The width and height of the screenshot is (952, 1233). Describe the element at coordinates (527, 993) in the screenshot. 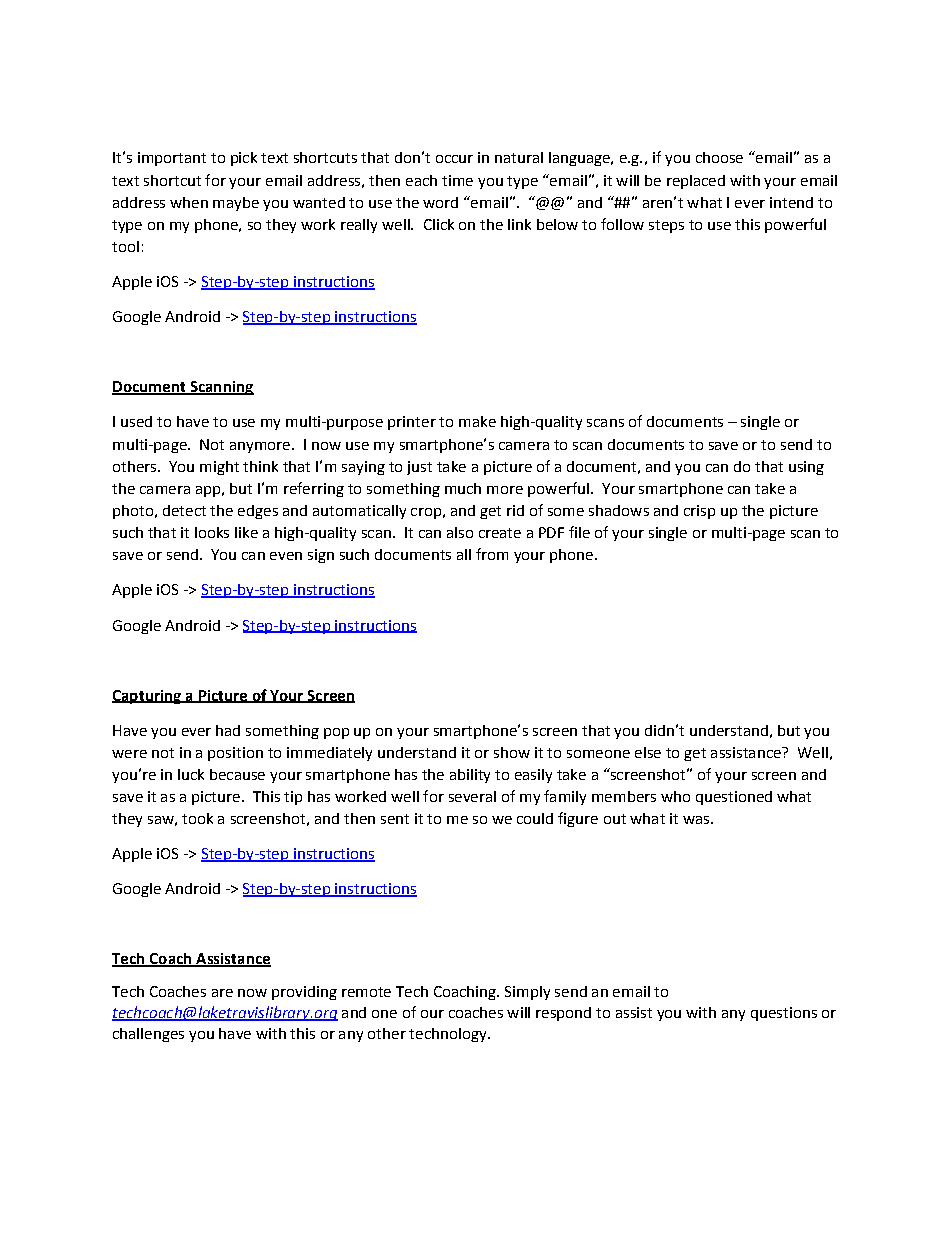

I see `Simply` at that location.
